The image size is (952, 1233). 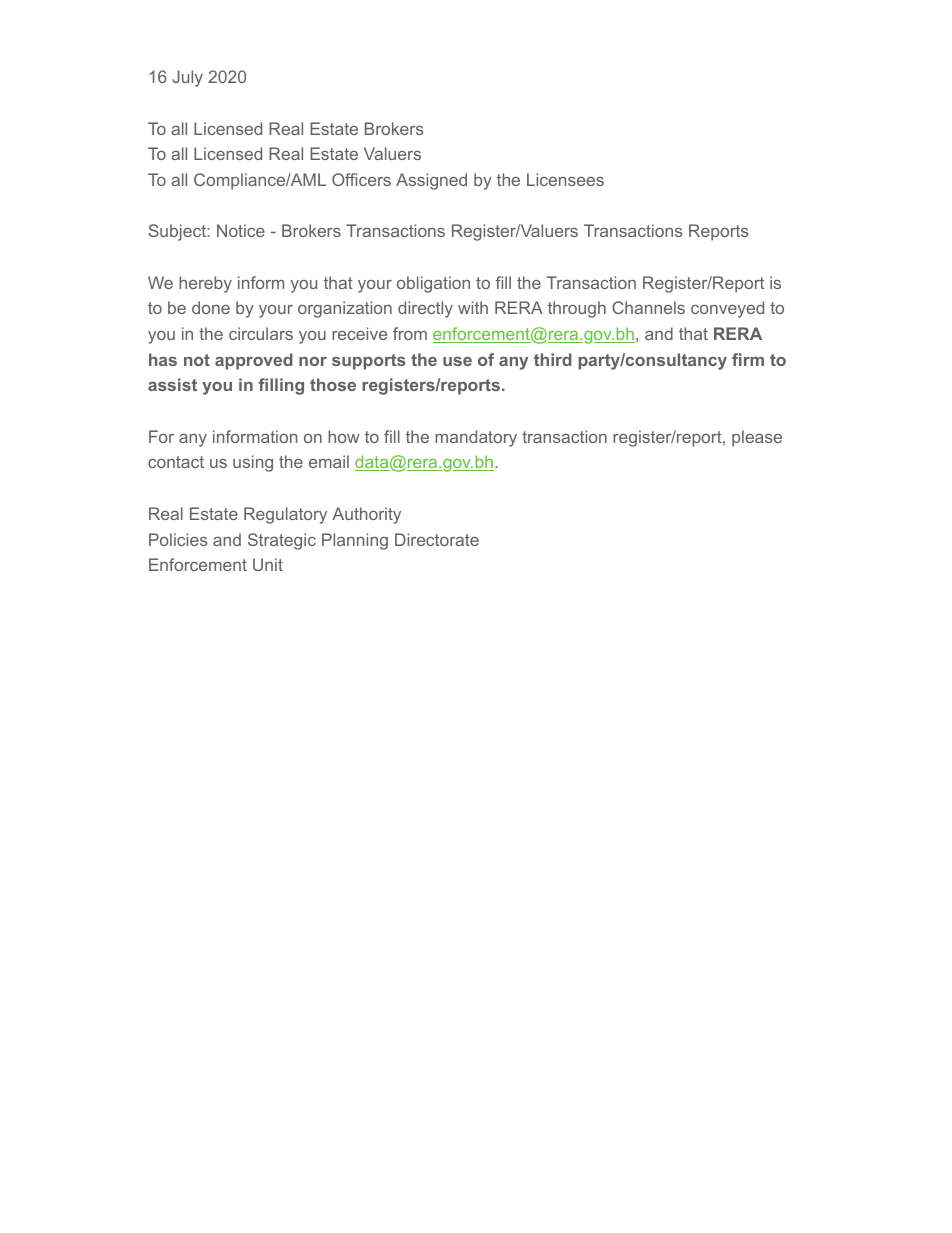 I want to click on Licensees, so click(x=565, y=179).
